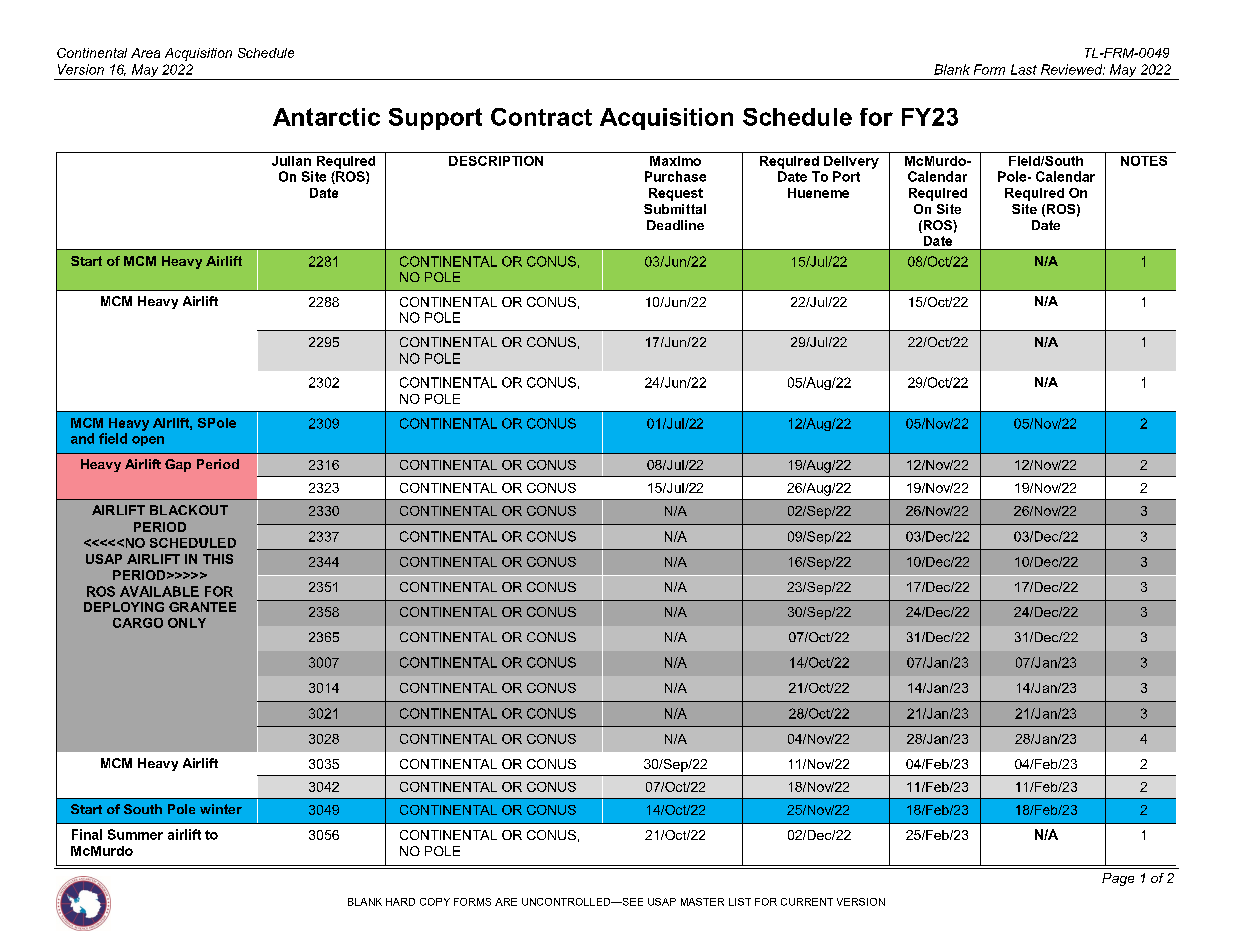 This page has width=1233, height=952. I want to click on Contract, so click(541, 117).
